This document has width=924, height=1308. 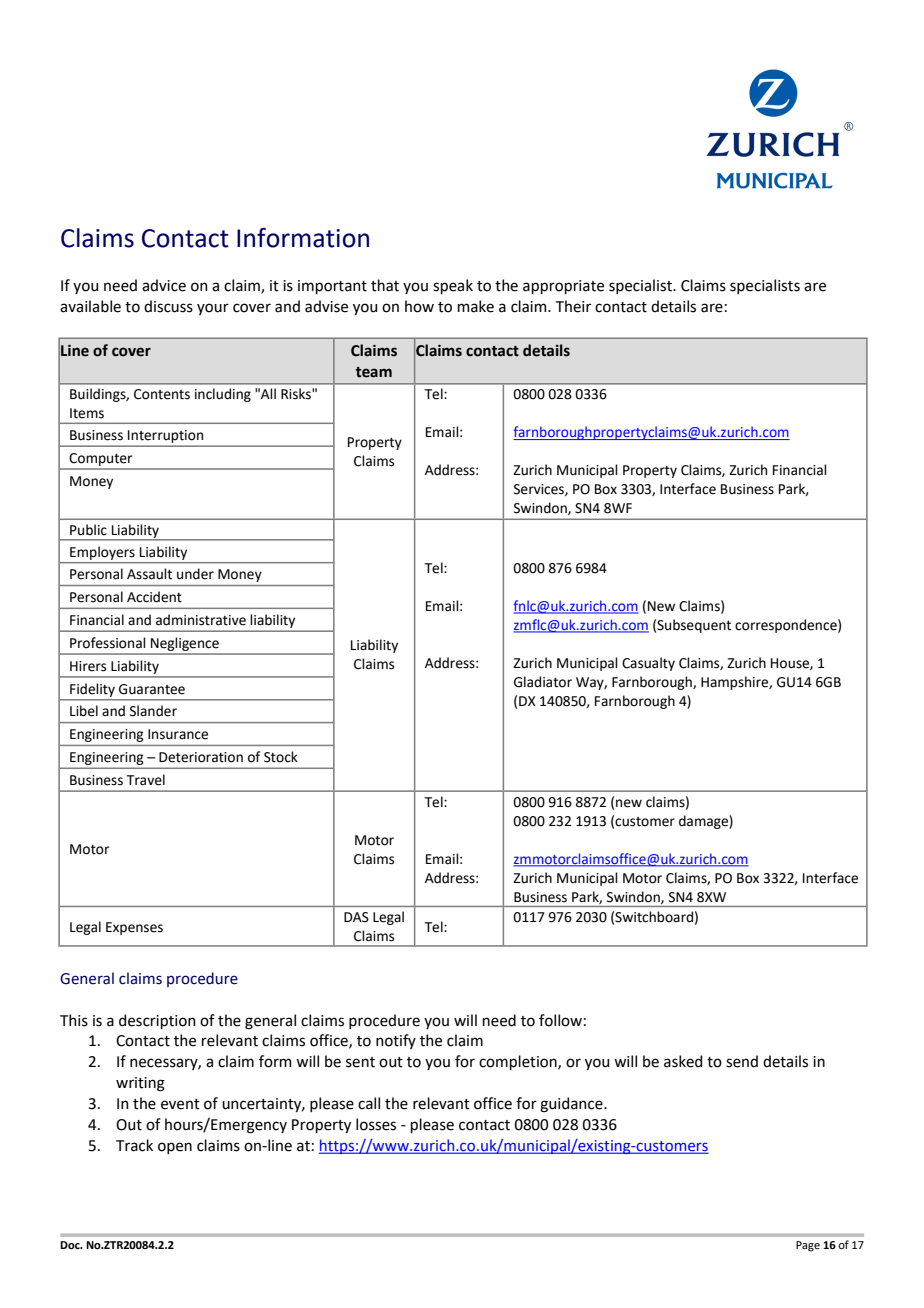 What do you see at coordinates (356, 917) in the document?
I see `DAS` at bounding box center [356, 917].
